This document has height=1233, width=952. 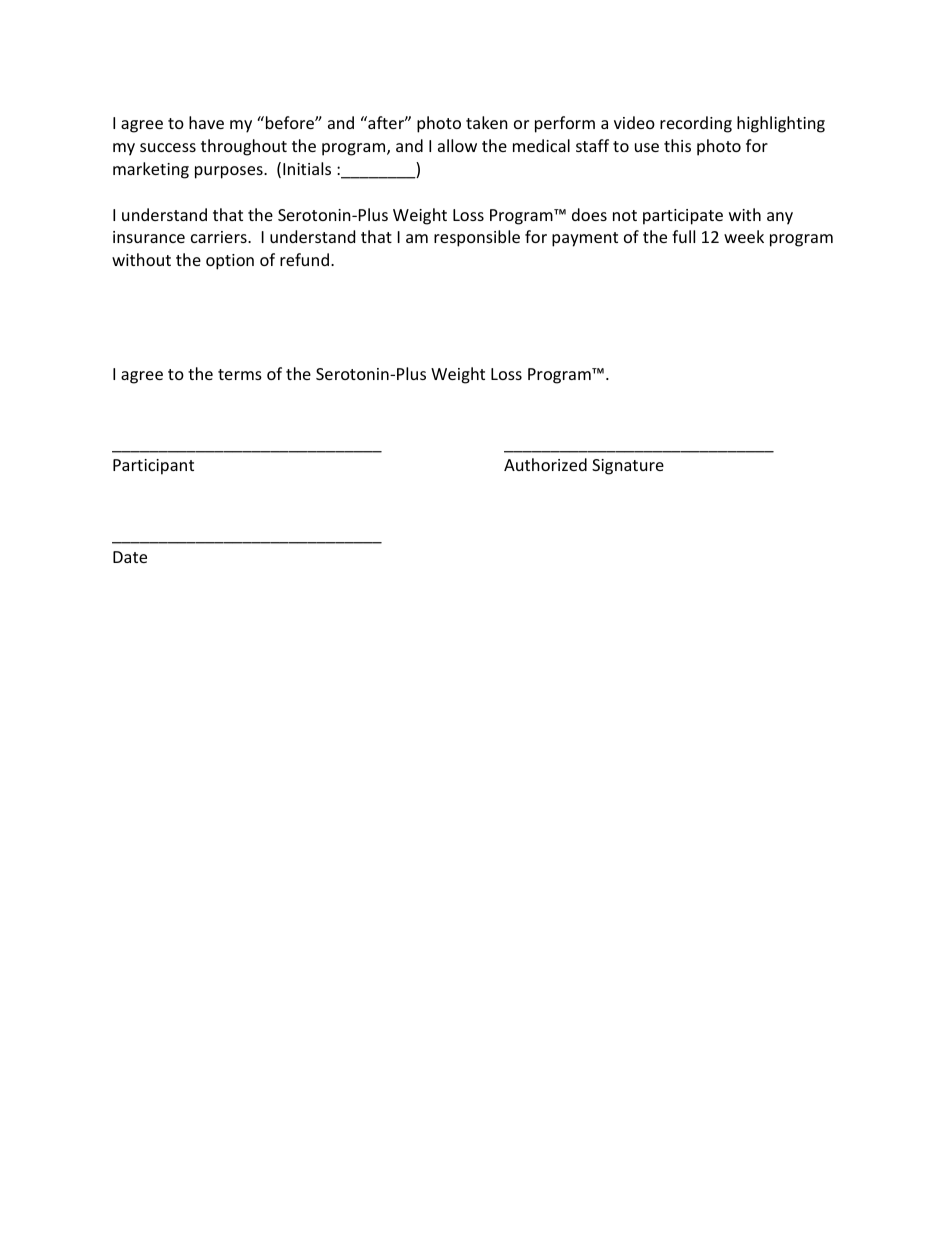 What do you see at coordinates (206, 122) in the document?
I see `have` at bounding box center [206, 122].
